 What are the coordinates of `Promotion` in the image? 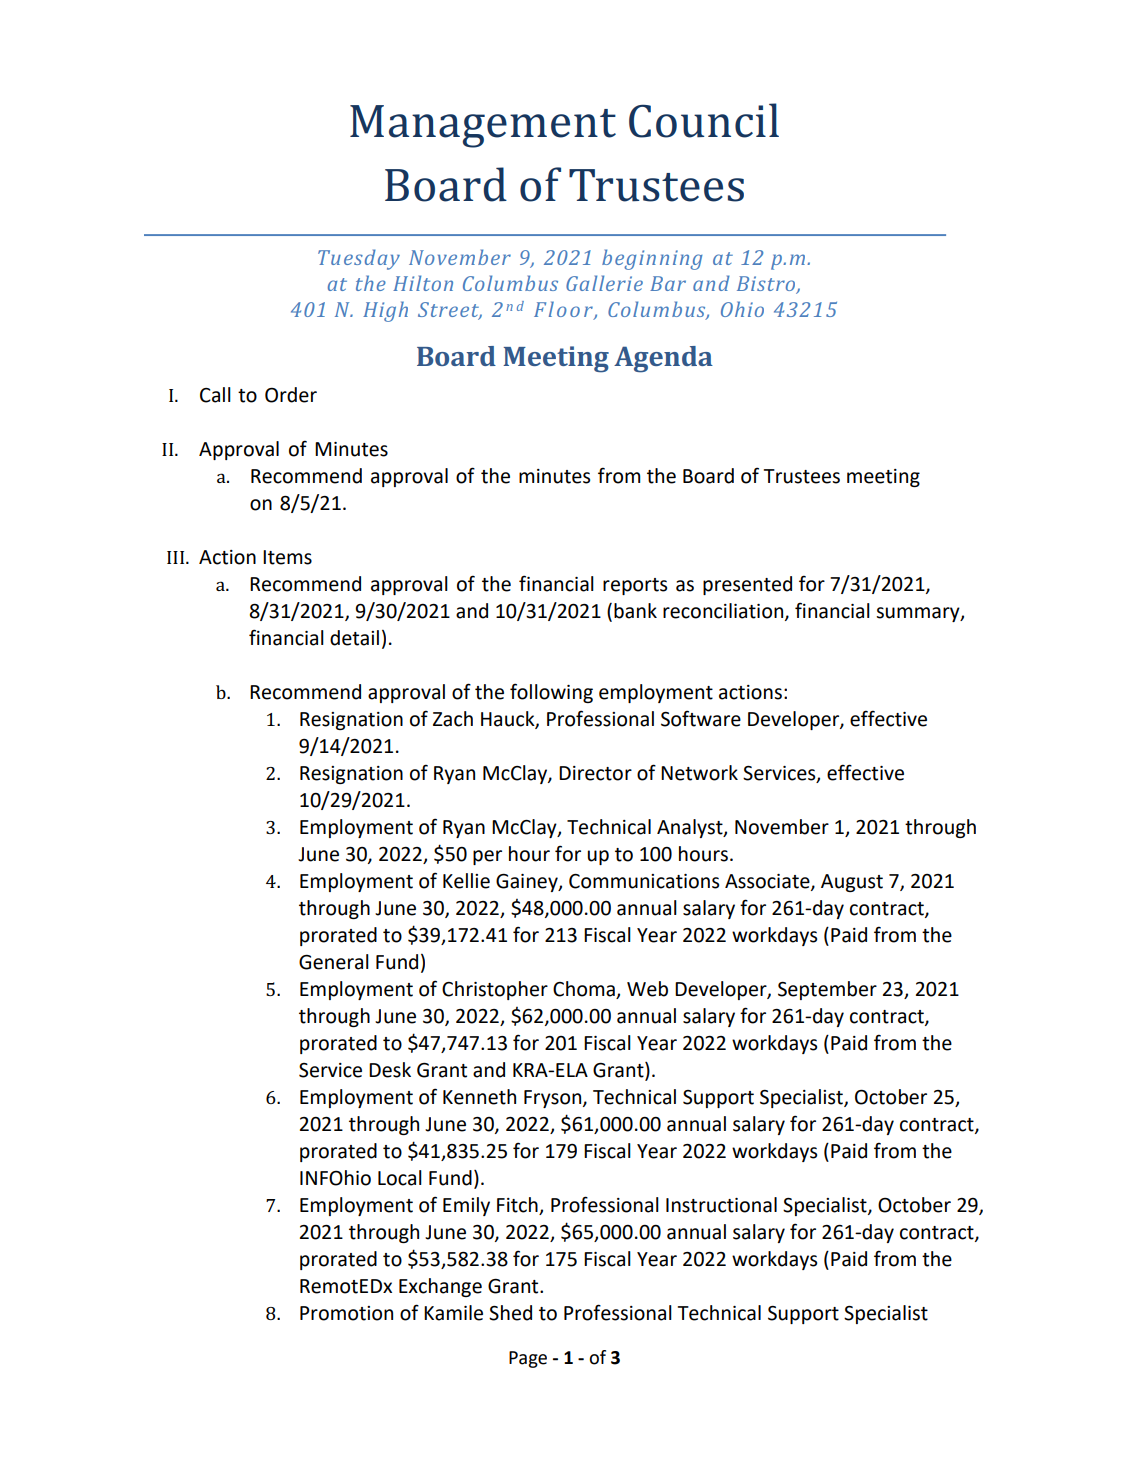 It's located at (346, 1313).
